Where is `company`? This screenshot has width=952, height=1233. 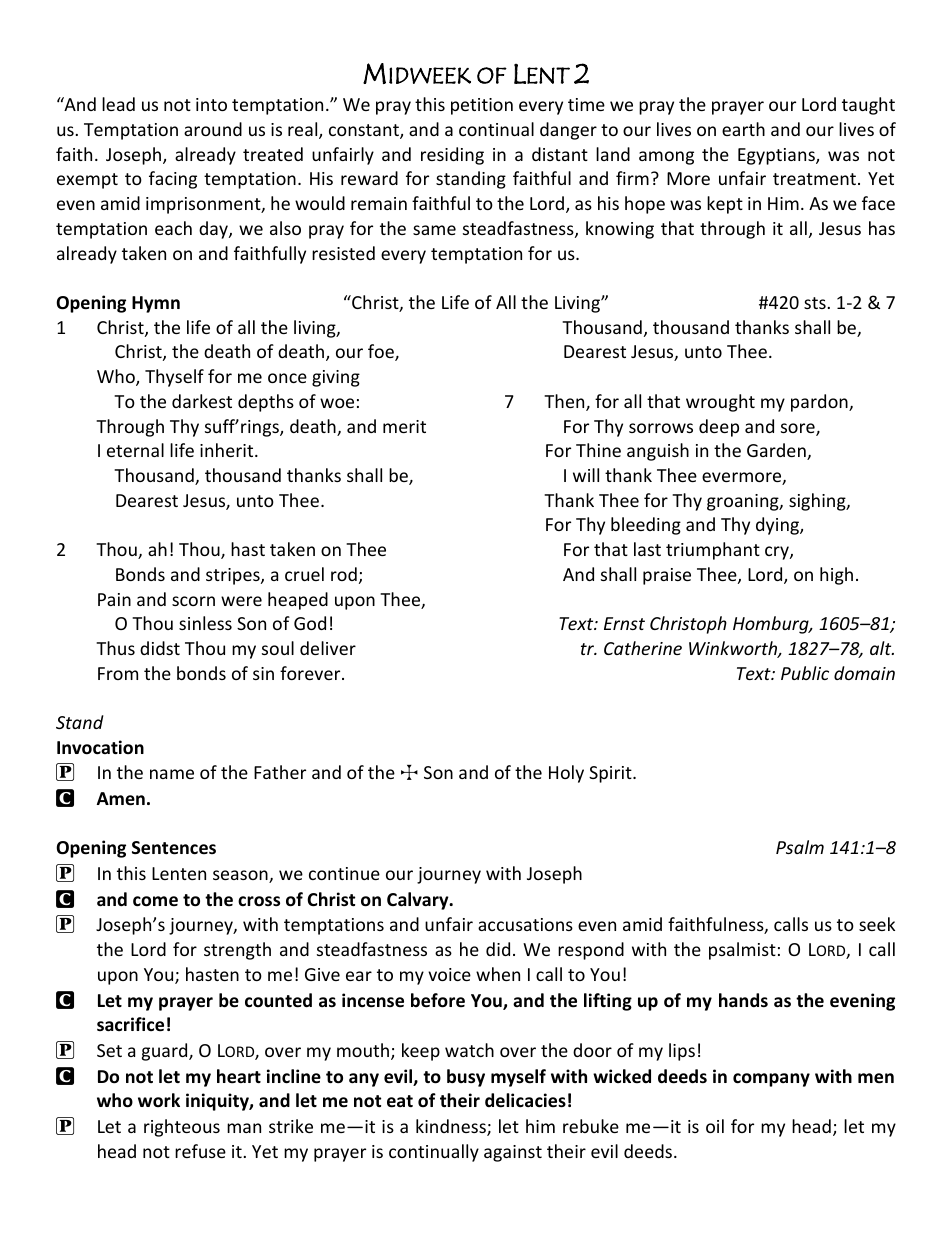
company is located at coordinates (771, 1080).
